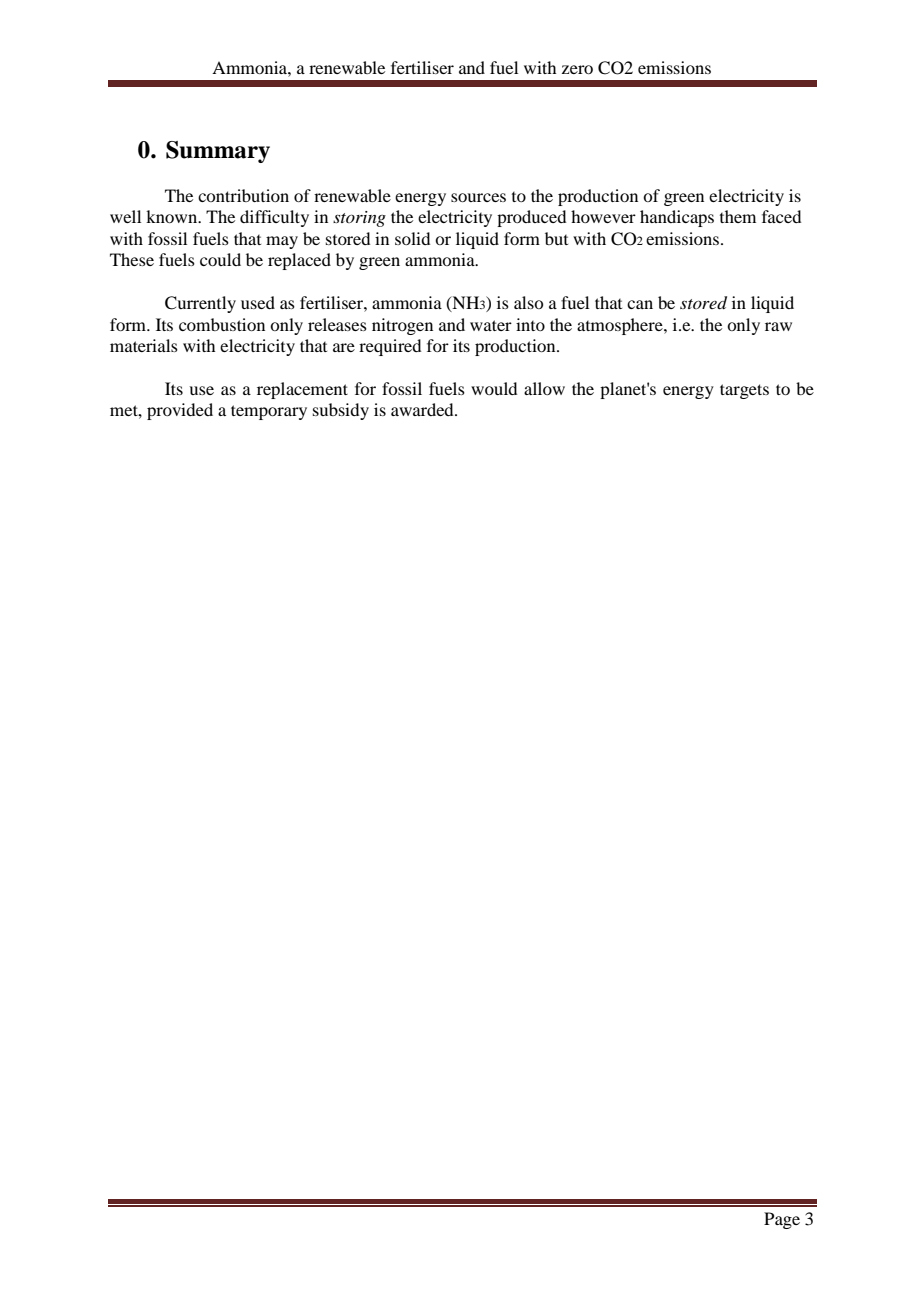  What do you see at coordinates (218, 152) in the screenshot?
I see `Summary` at bounding box center [218, 152].
